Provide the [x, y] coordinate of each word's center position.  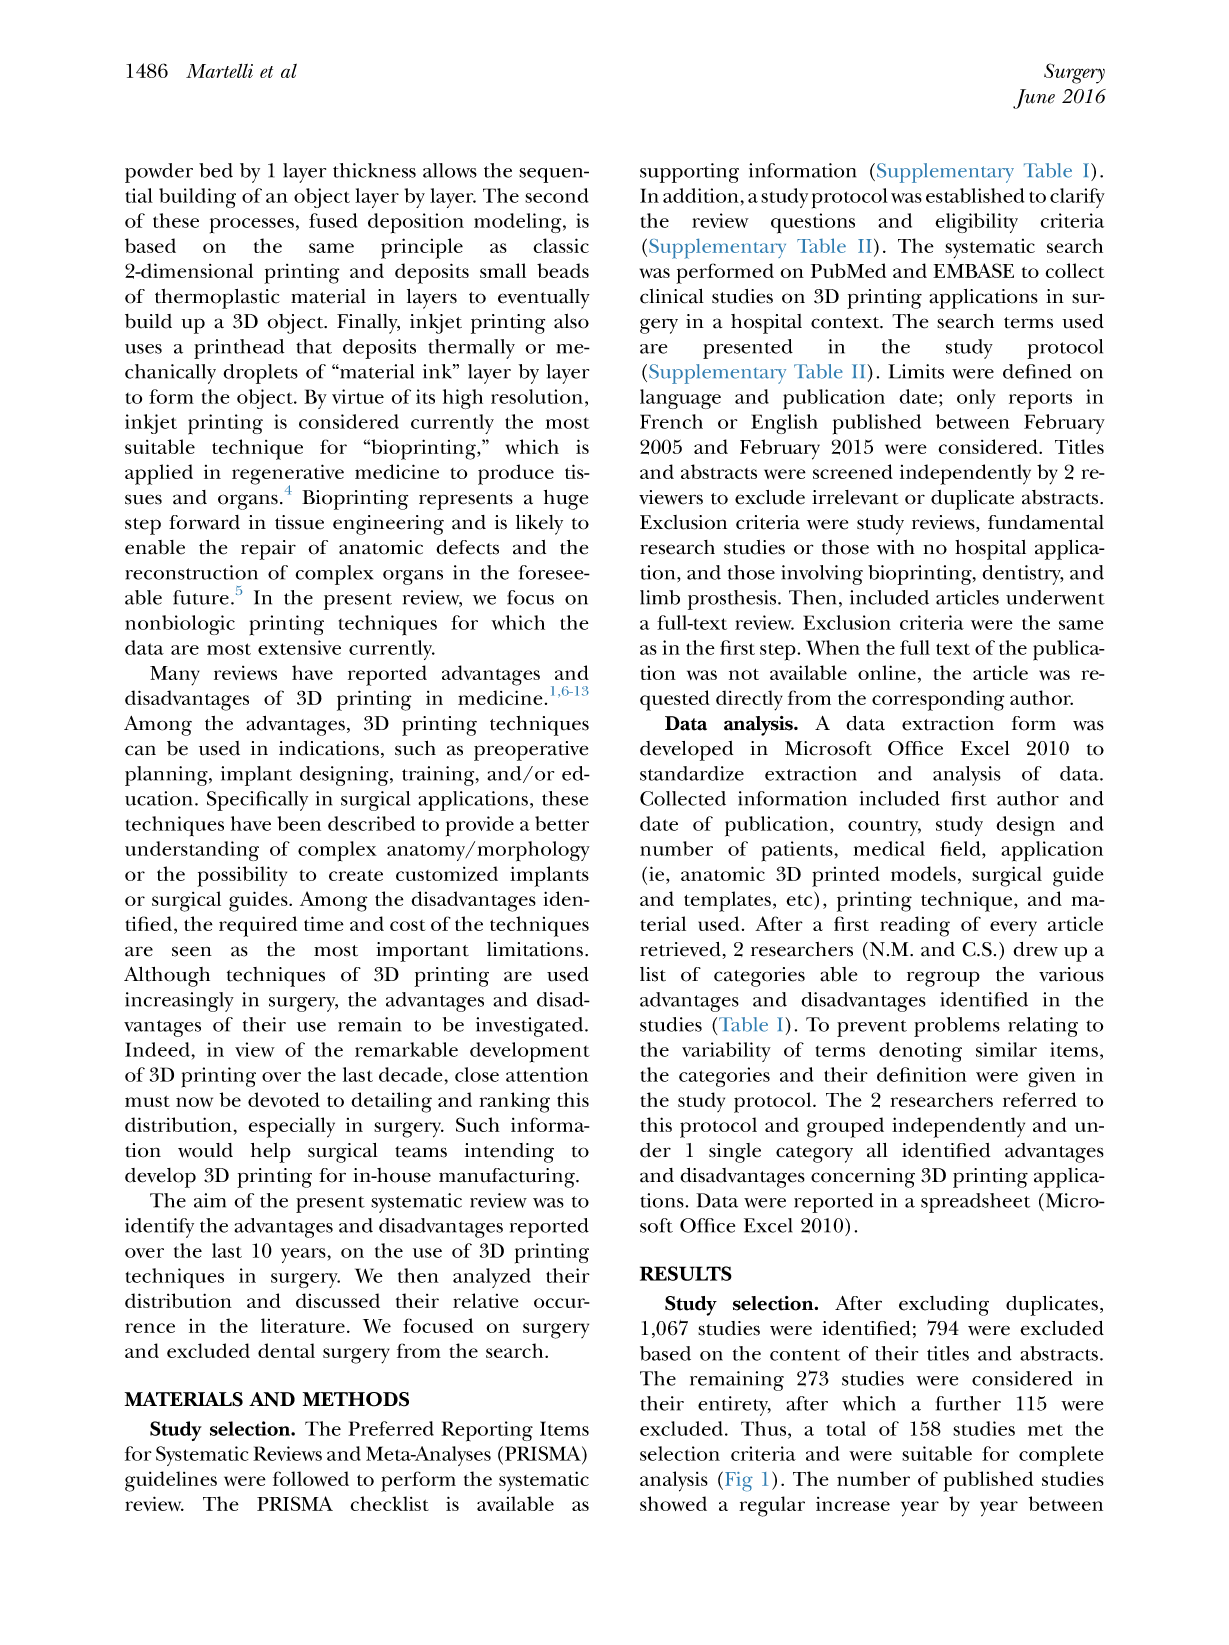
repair [268, 550]
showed [673, 1503]
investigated [531, 1027]
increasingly [179, 1002]
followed [311, 1478]
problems [957, 1027]
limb [660, 597]
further [968, 1403]
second [556, 195]
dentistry [1022, 575]
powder [159, 173]
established [975, 195]
